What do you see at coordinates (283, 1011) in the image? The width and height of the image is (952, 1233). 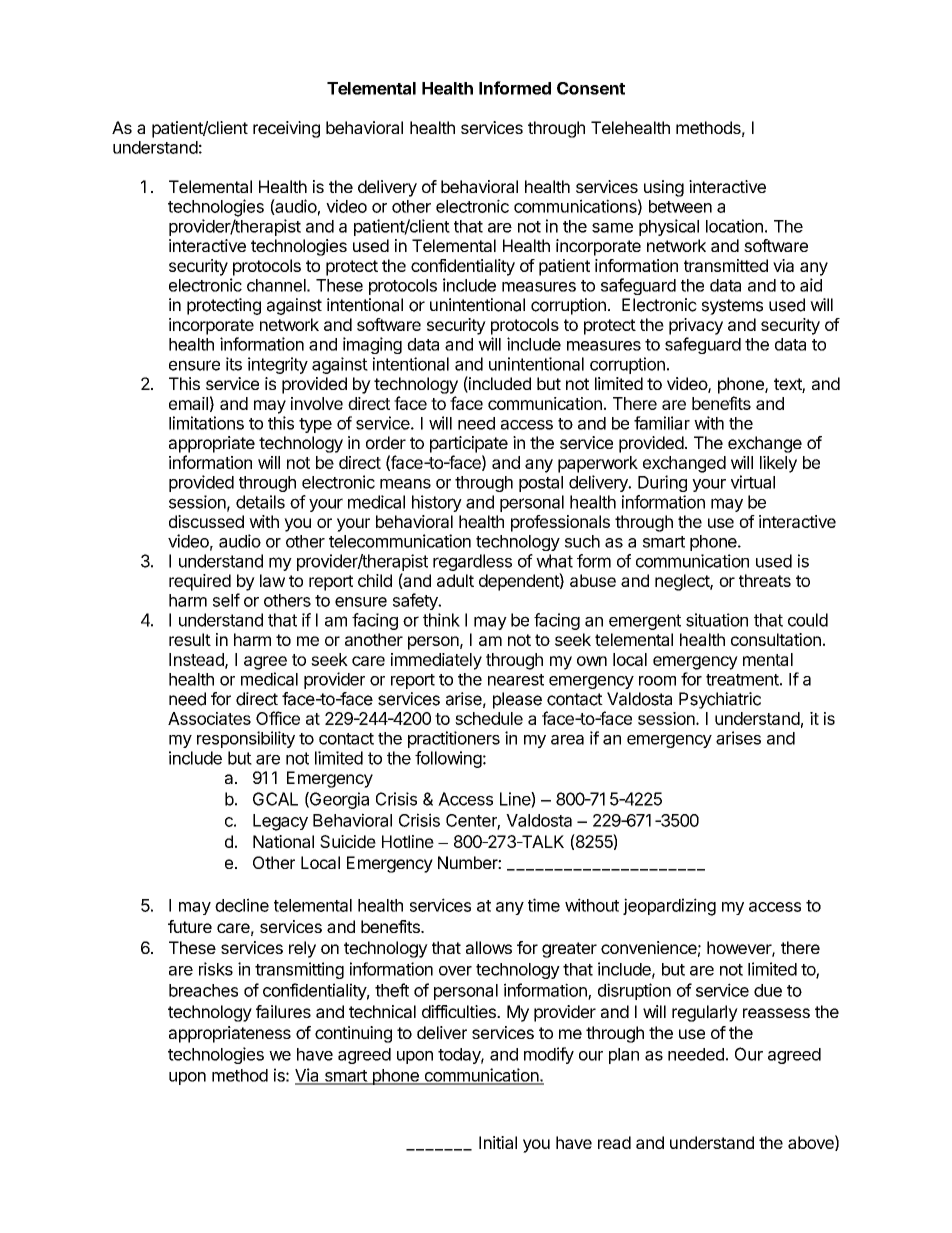 I see `failures` at bounding box center [283, 1011].
